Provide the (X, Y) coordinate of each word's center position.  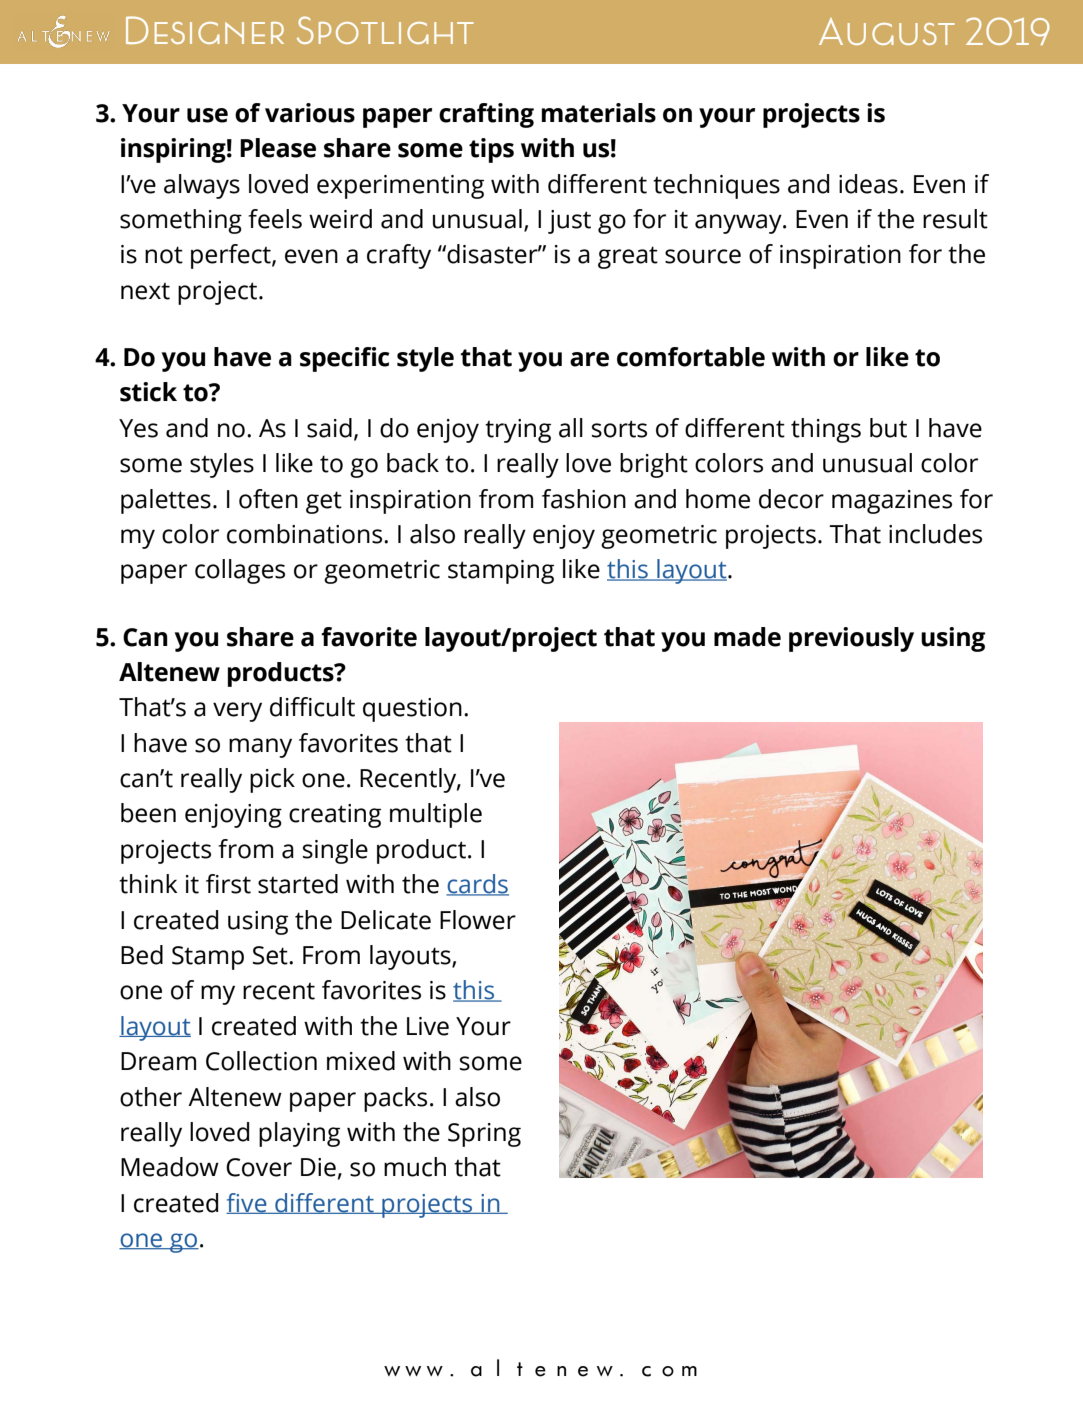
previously (851, 639)
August (887, 31)
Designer (205, 30)
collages (240, 571)
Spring (484, 1135)
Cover (259, 1167)
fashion (584, 499)
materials (599, 113)
